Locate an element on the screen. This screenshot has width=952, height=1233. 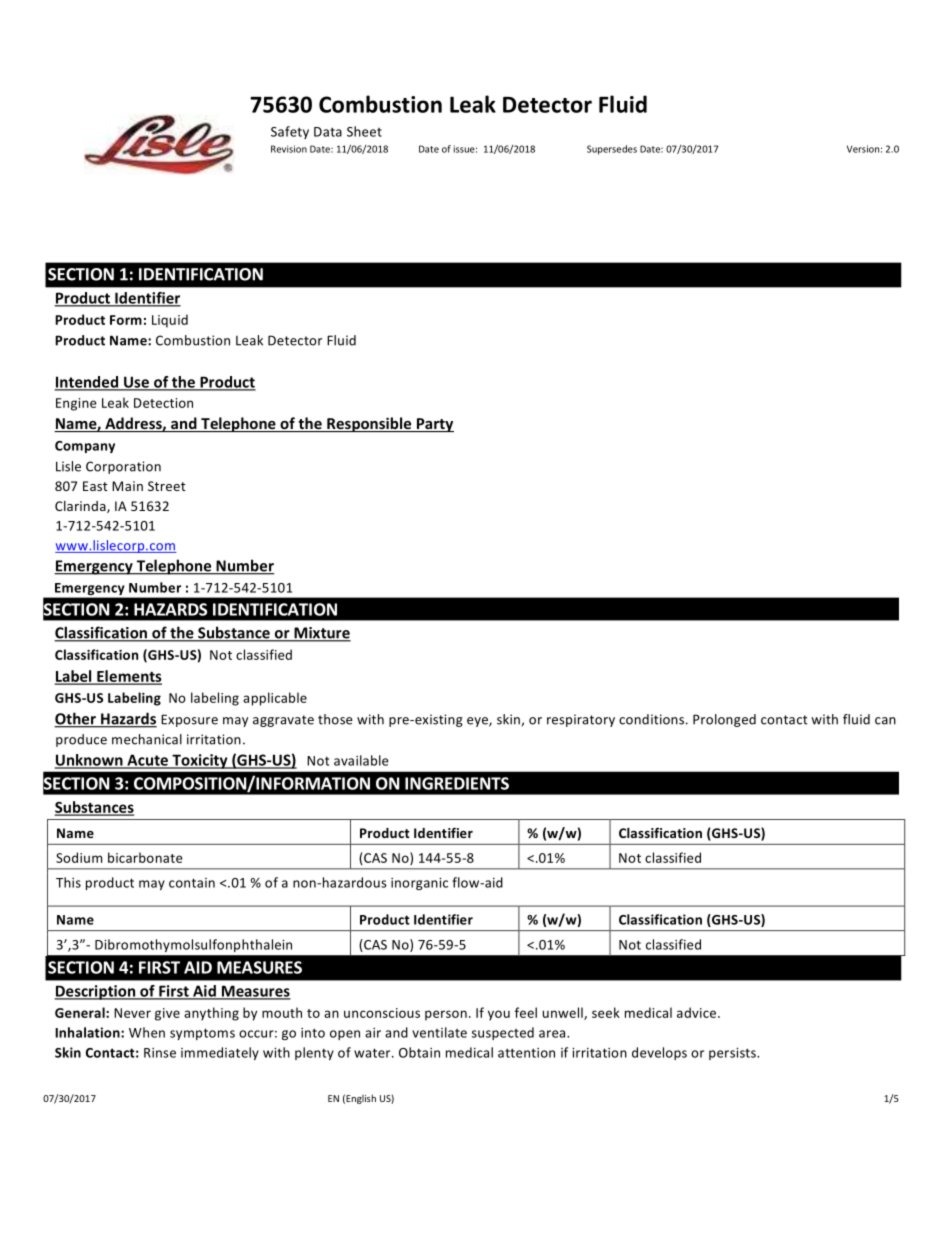
Corporation is located at coordinates (123, 467).
